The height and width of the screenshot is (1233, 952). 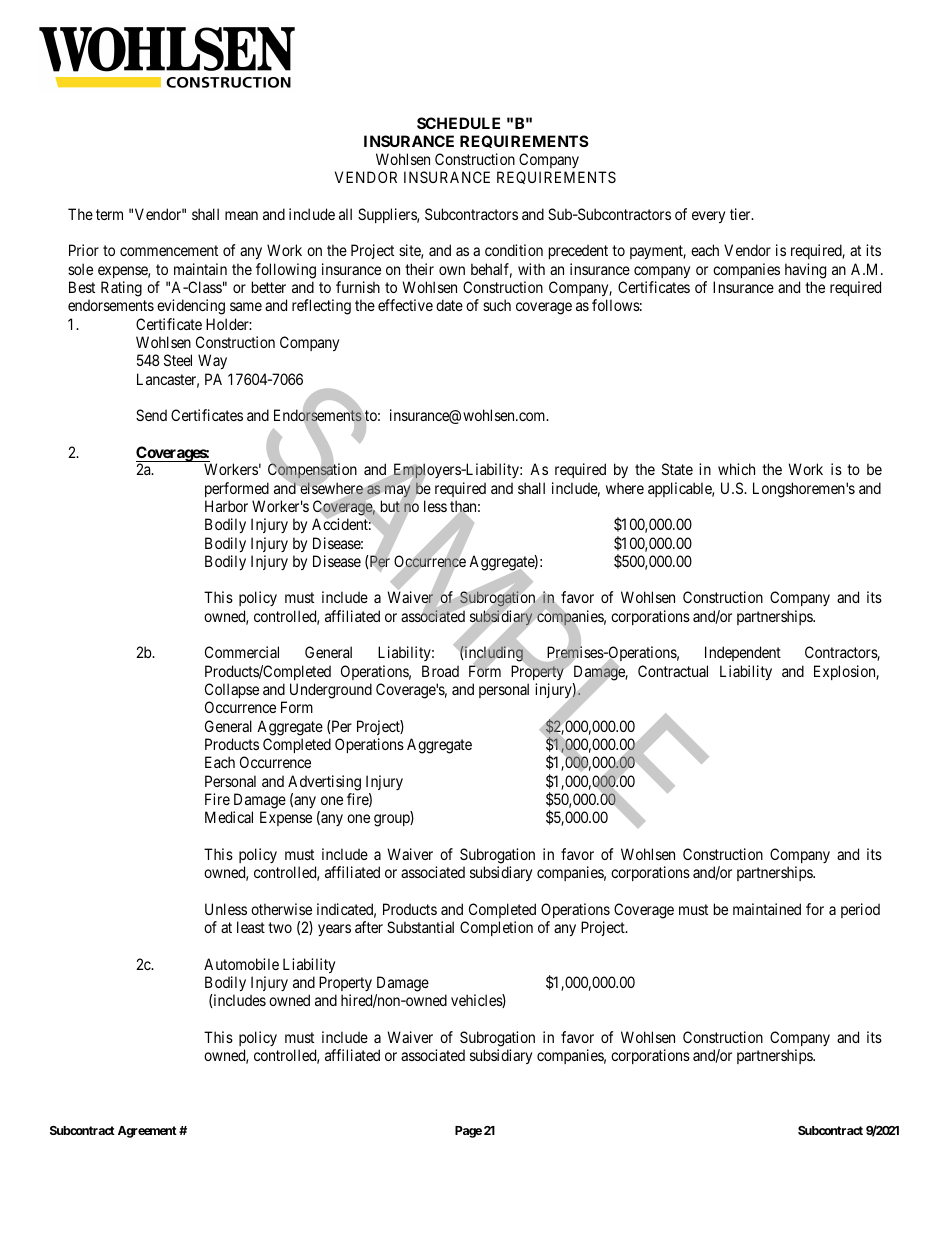 What do you see at coordinates (677, 469) in the screenshot?
I see `State` at bounding box center [677, 469].
